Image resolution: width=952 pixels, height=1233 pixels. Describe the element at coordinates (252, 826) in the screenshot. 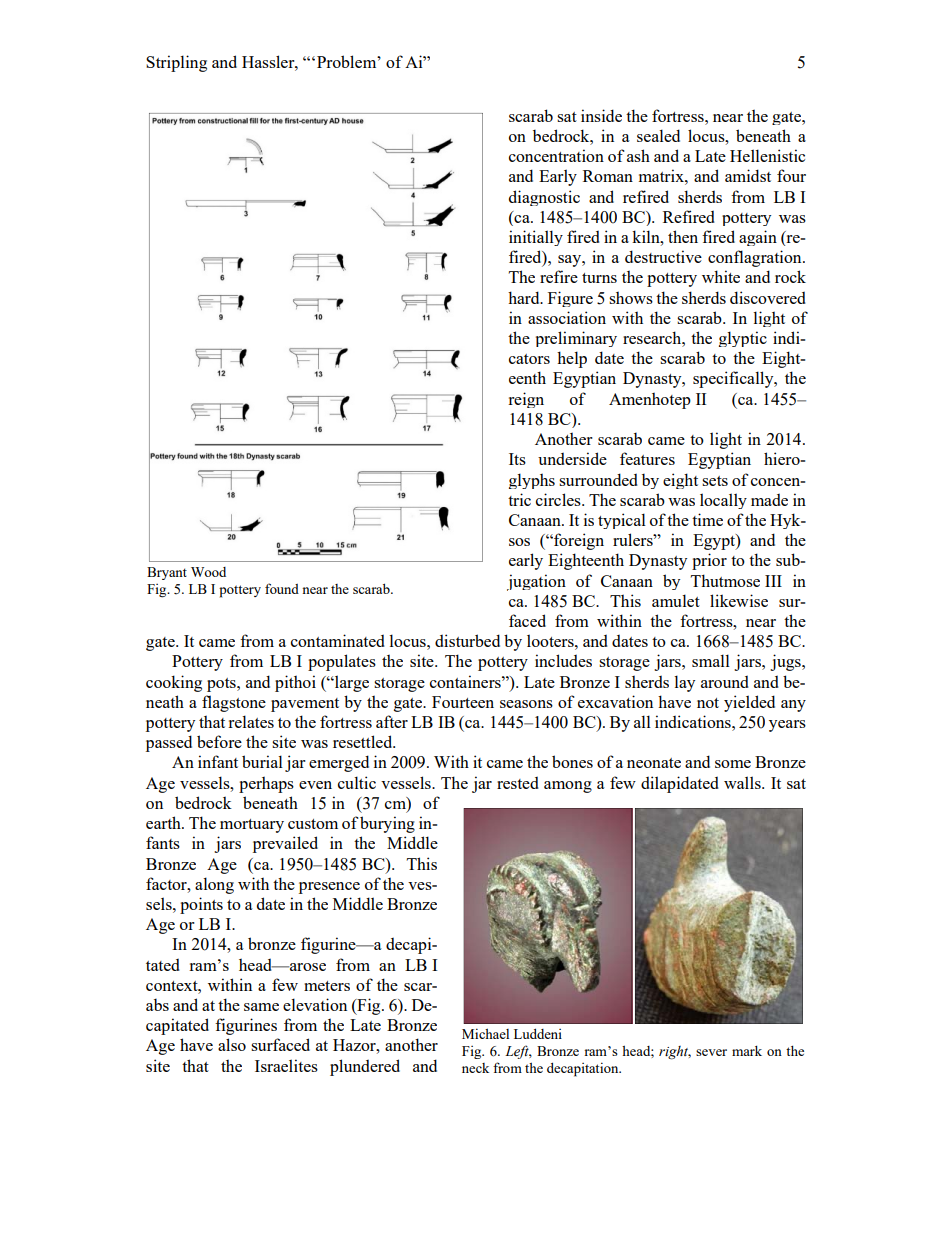

I see `mortuary` at that location.
